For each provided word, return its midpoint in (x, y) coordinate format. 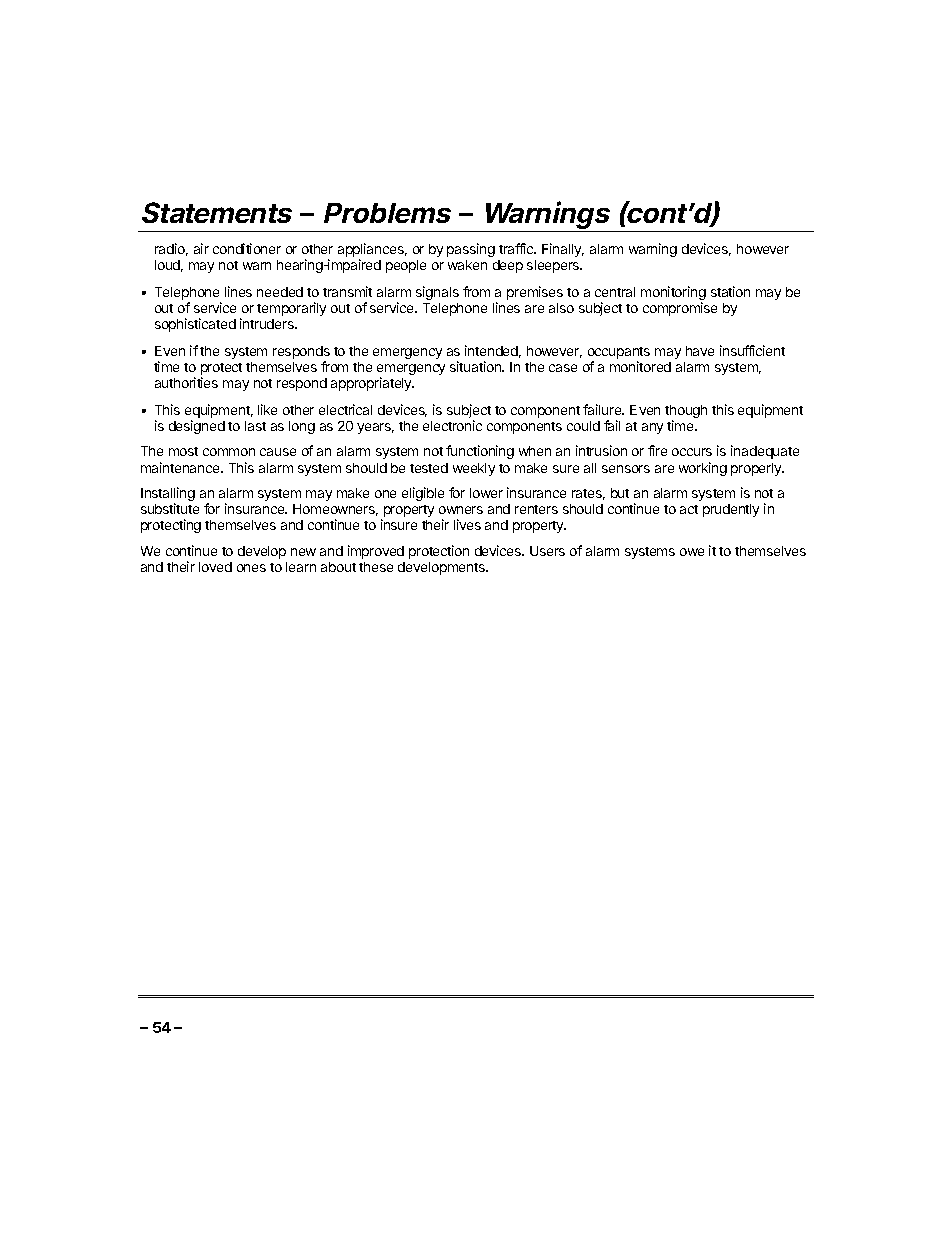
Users (547, 551)
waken (467, 265)
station (730, 291)
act (689, 509)
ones (251, 568)
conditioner (247, 248)
